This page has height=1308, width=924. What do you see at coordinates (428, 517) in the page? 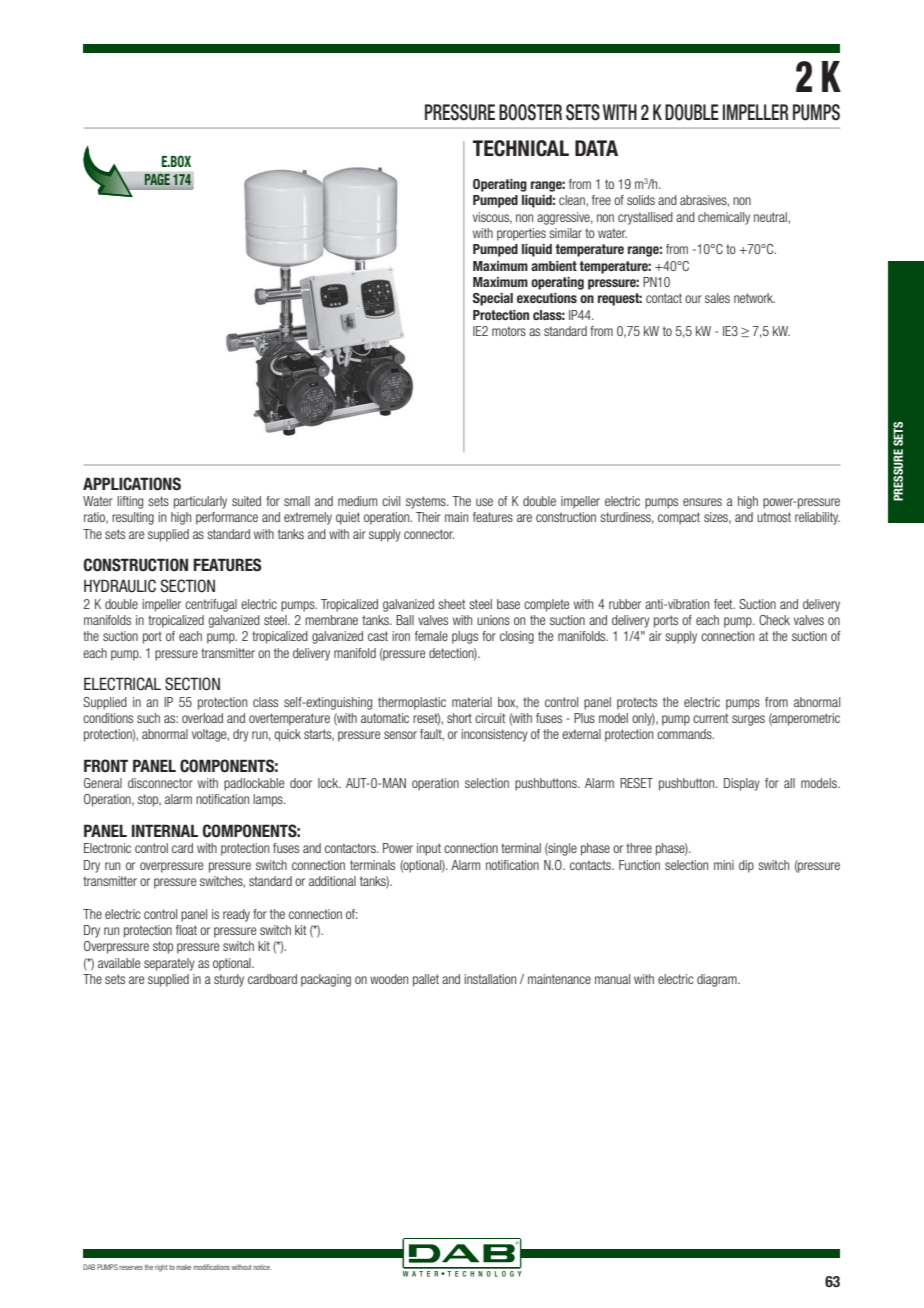
I see `Their` at bounding box center [428, 517].
